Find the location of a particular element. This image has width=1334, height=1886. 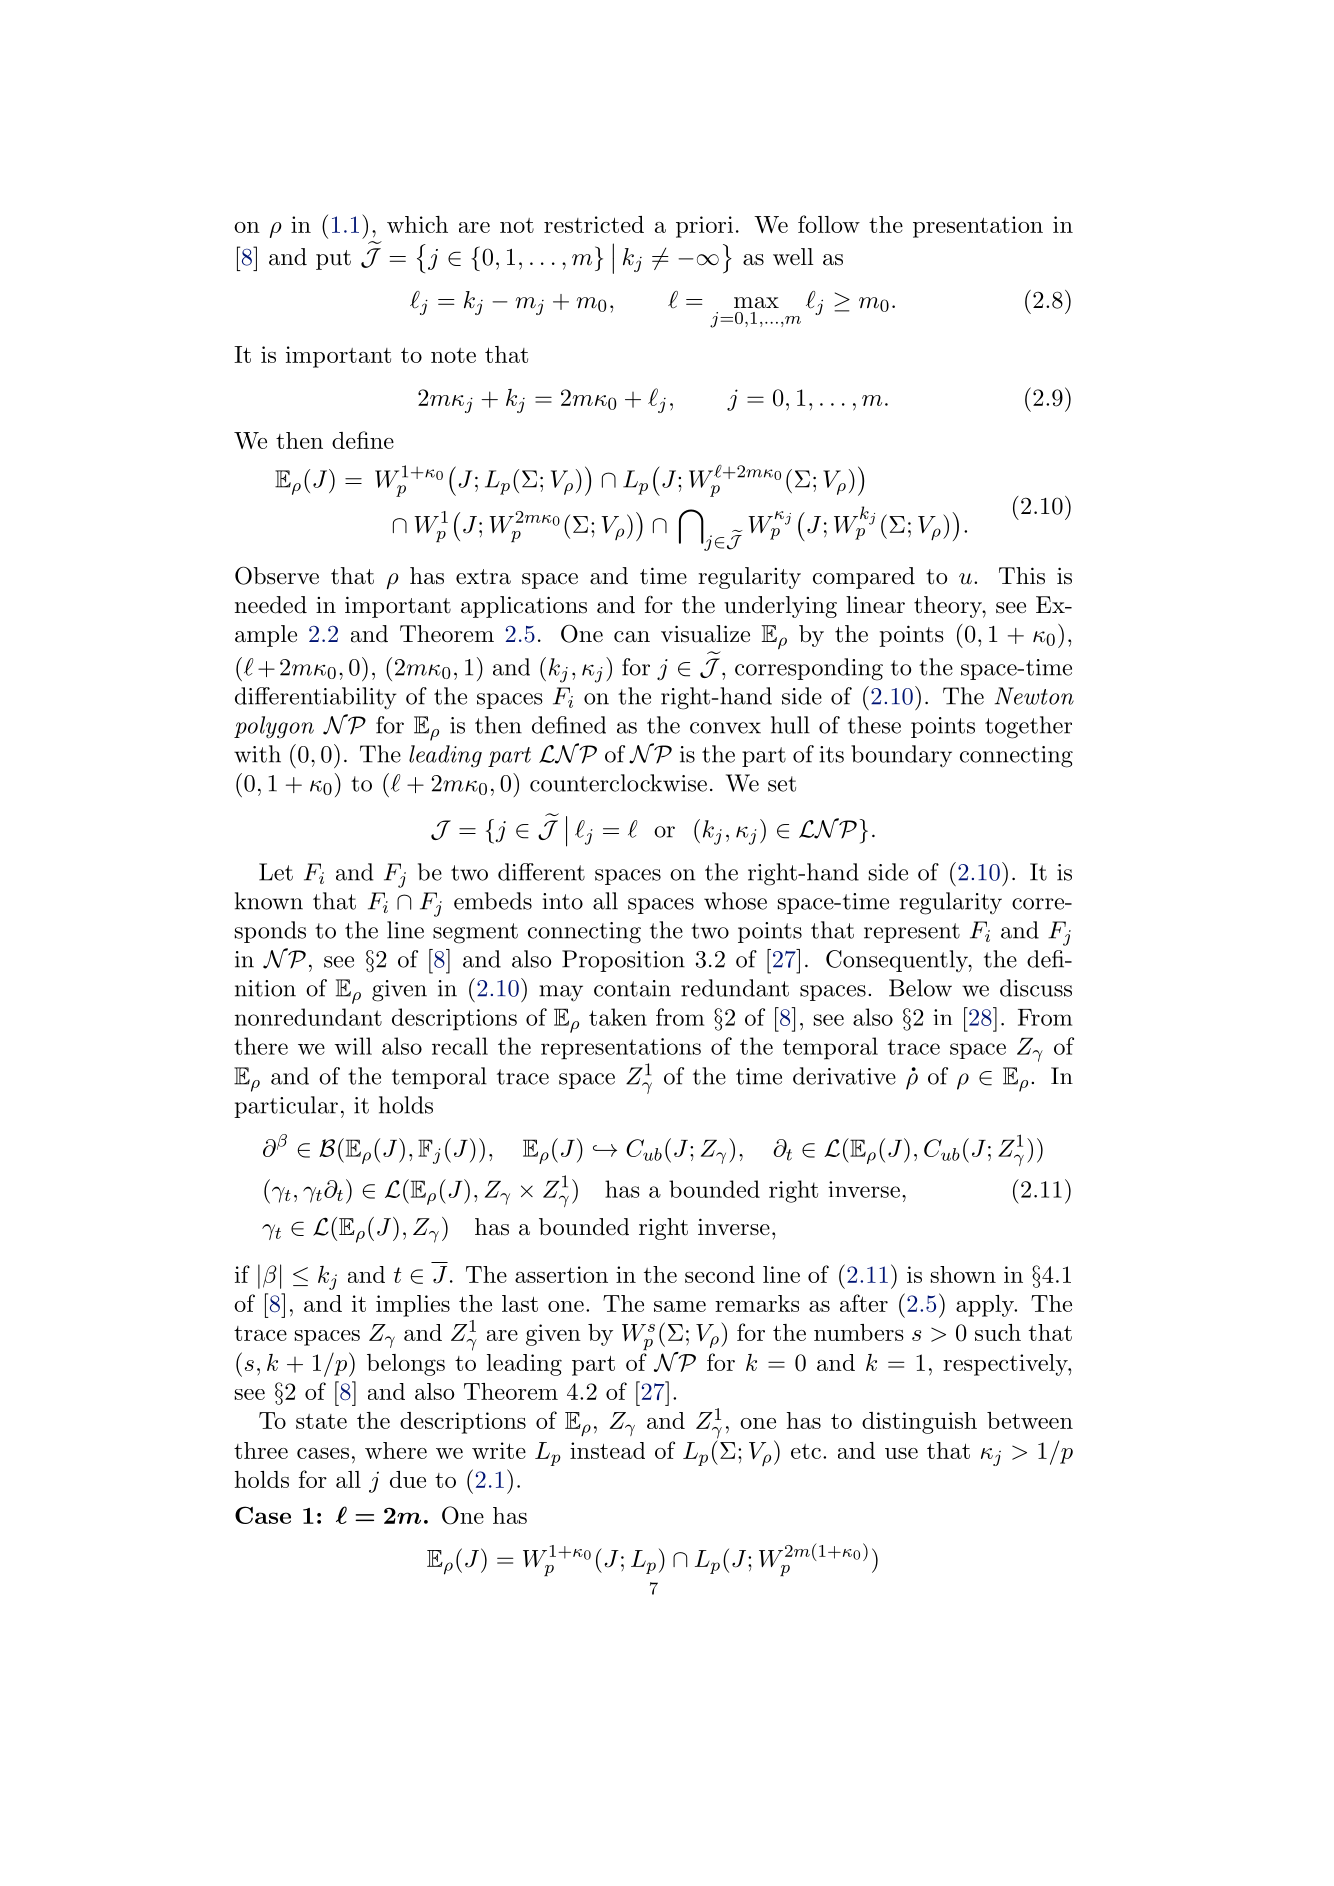

boundary is located at coordinates (901, 756).
